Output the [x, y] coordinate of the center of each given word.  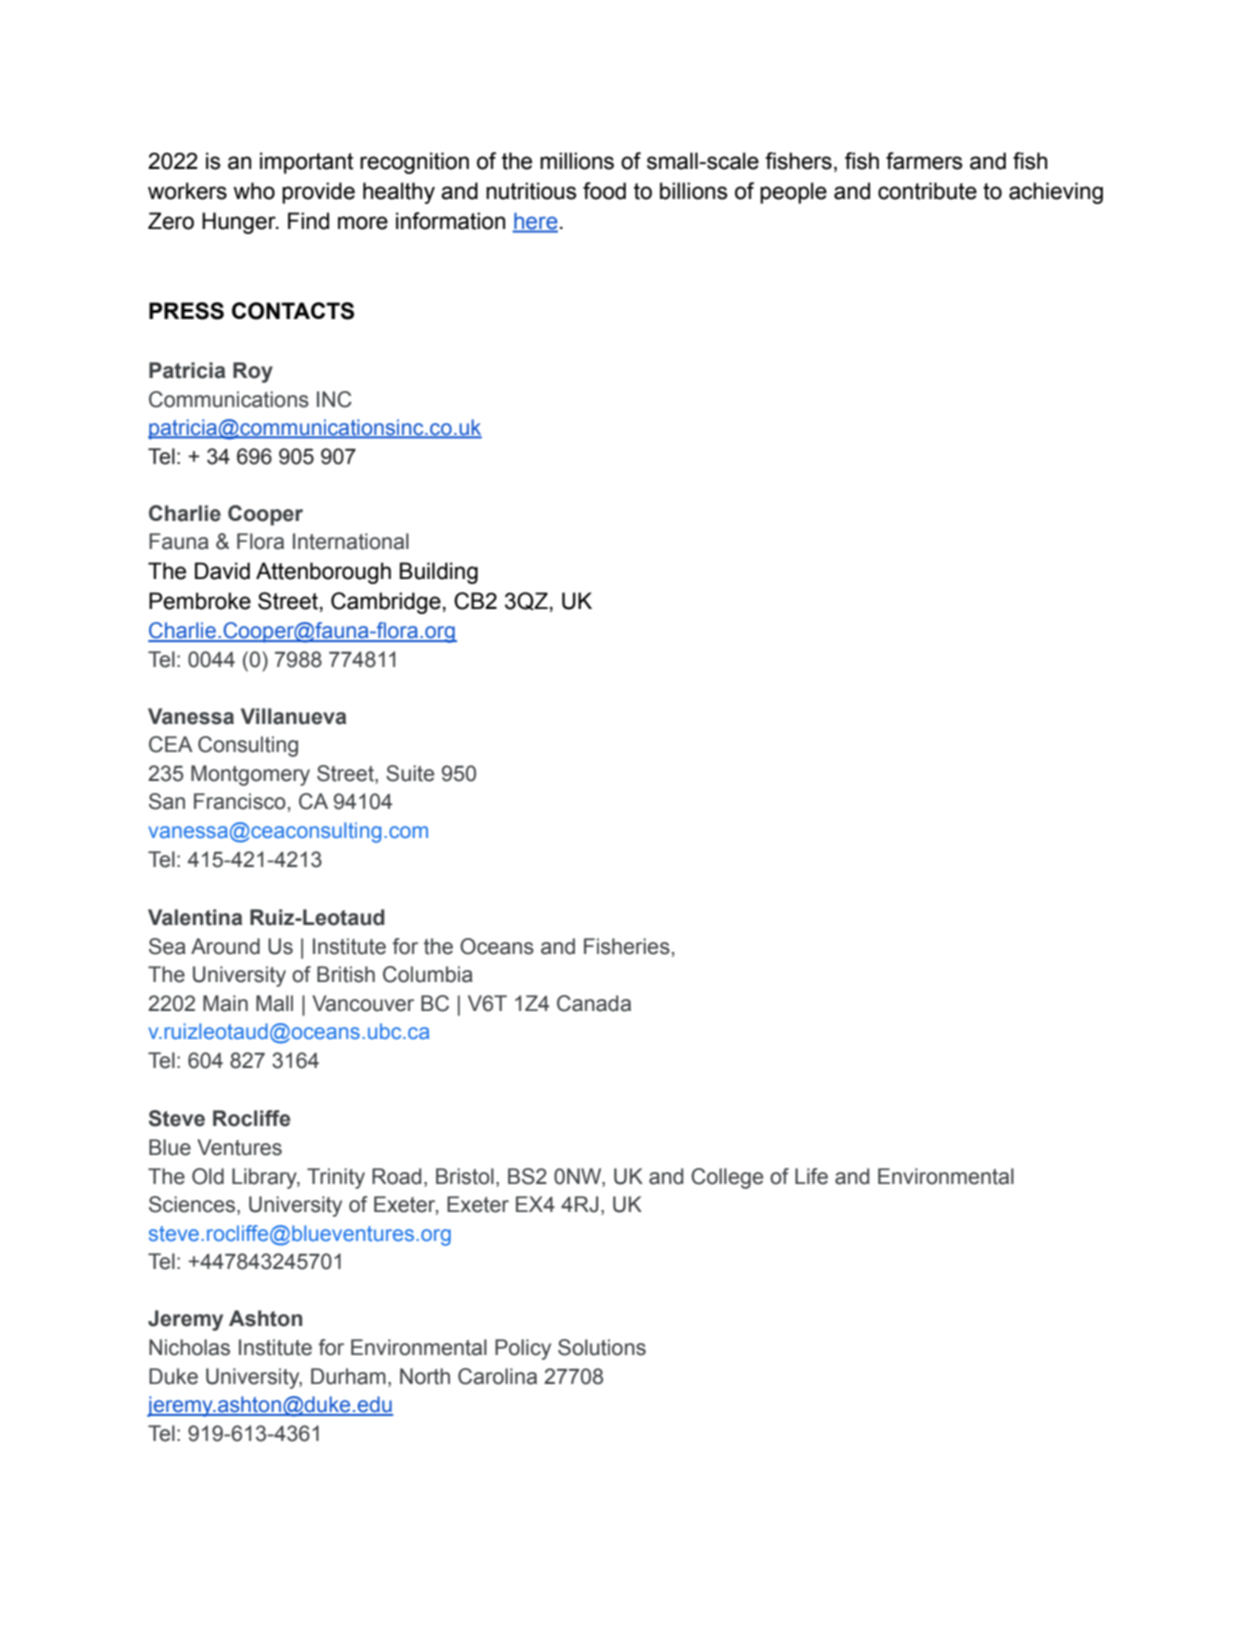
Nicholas [189, 1347]
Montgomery [250, 775]
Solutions [602, 1347]
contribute [927, 191]
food [604, 191]
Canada [594, 1003]
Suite [410, 773]
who [254, 191]
